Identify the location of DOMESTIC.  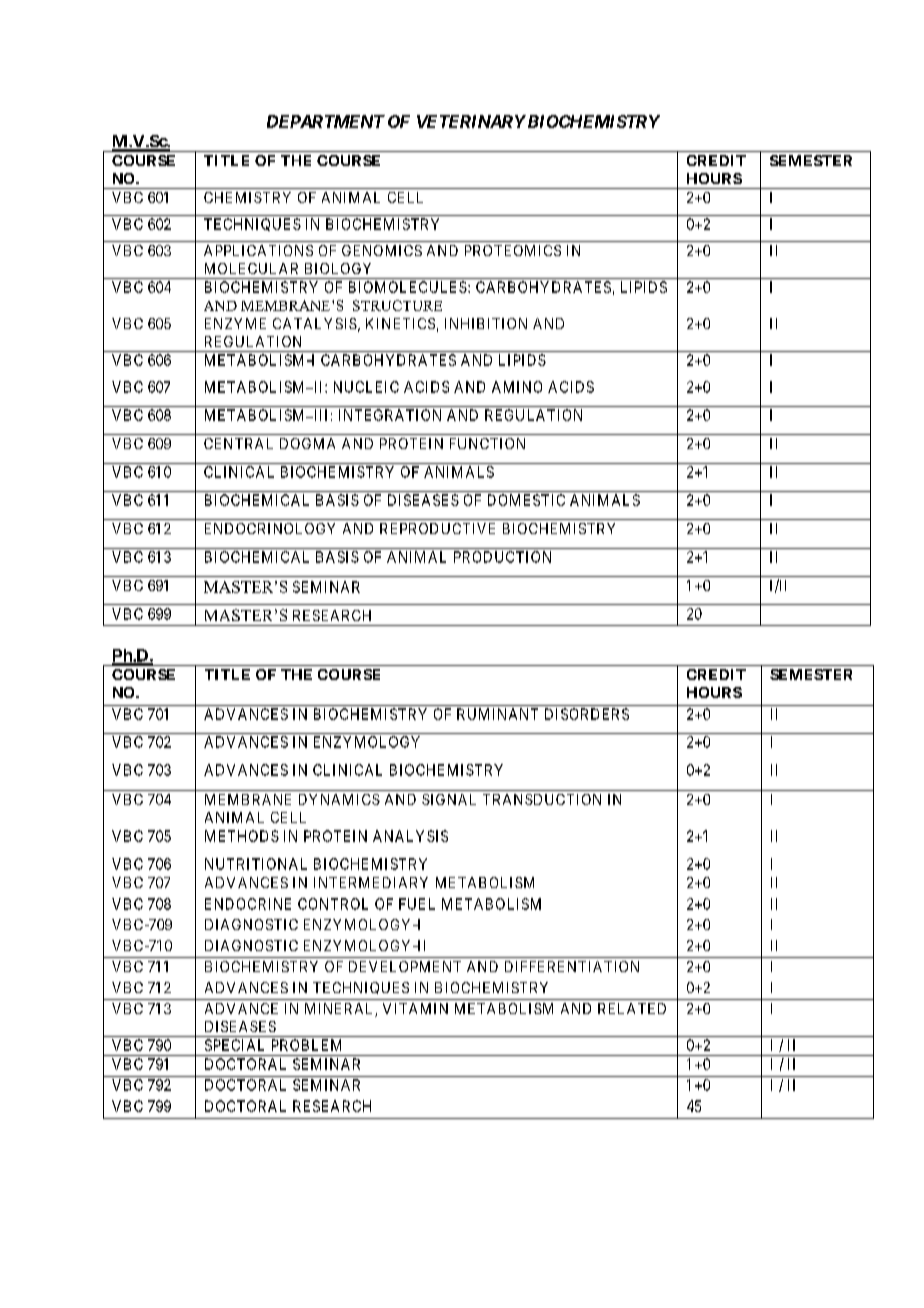
(526, 500).
